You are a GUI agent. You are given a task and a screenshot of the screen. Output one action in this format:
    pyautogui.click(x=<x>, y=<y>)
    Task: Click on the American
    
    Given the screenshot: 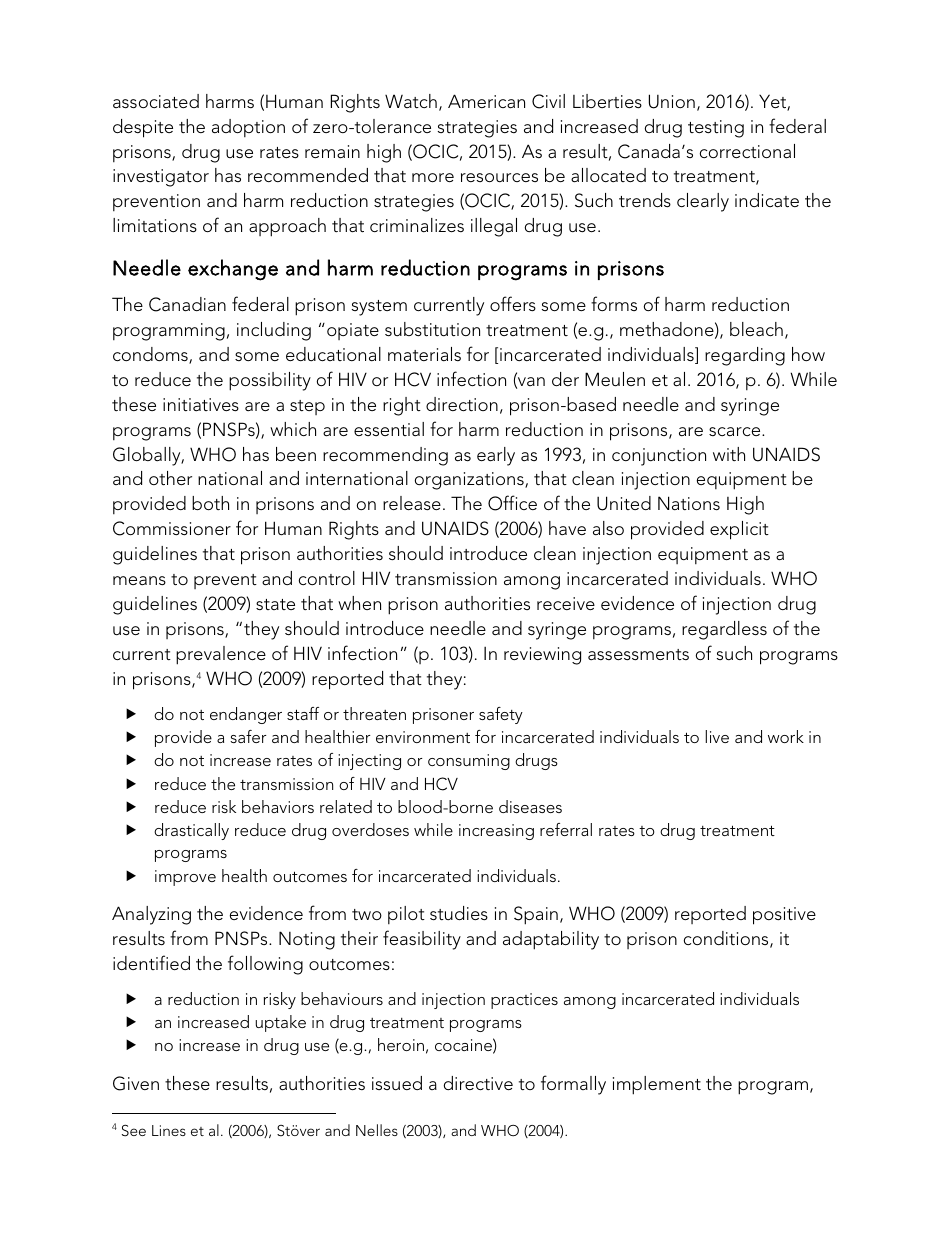 What is the action you would take?
    pyautogui.click(x=486, y=101)
